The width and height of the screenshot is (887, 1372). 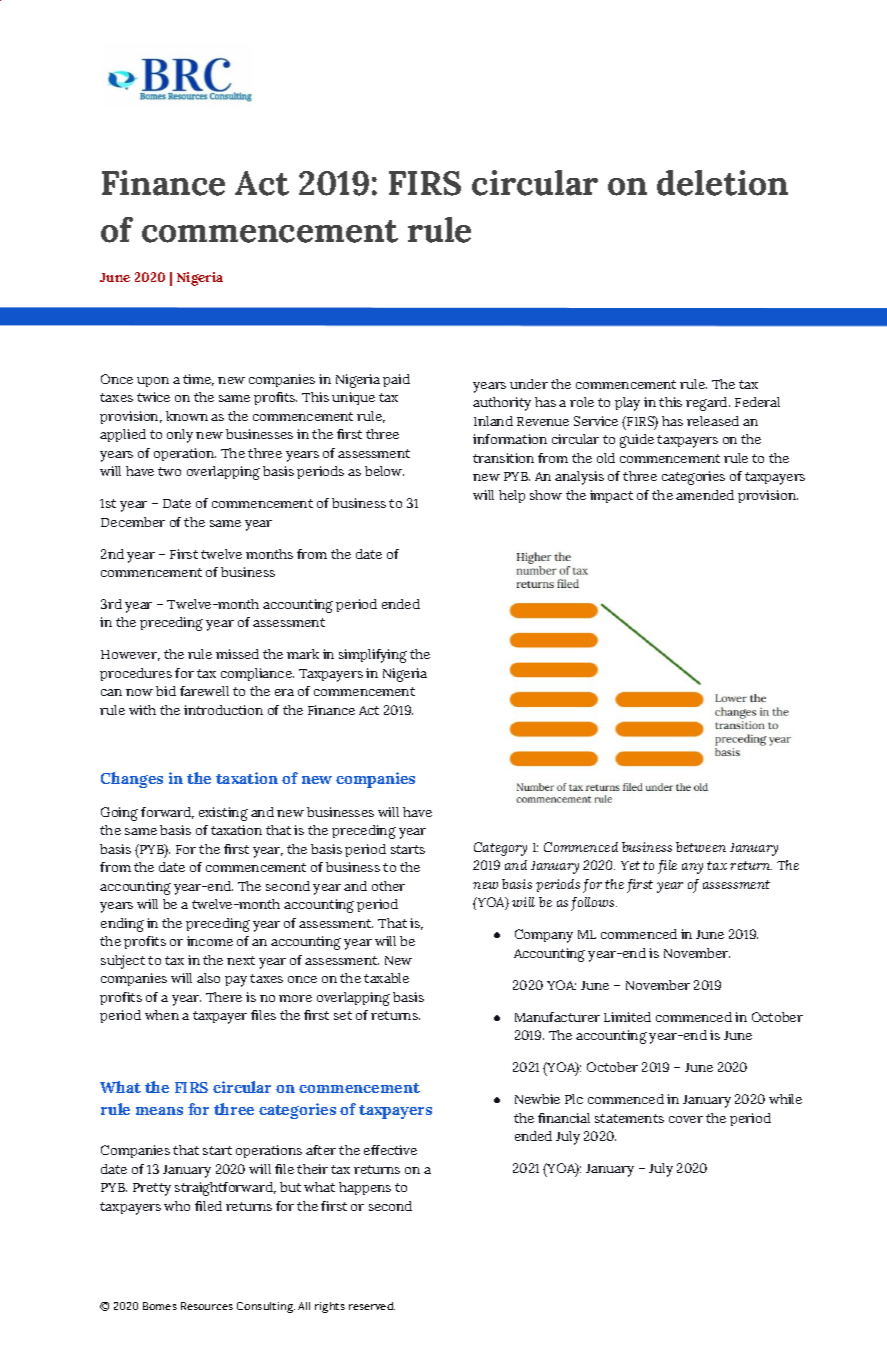 I want to click on deletion, so click(x=722, y=183).
